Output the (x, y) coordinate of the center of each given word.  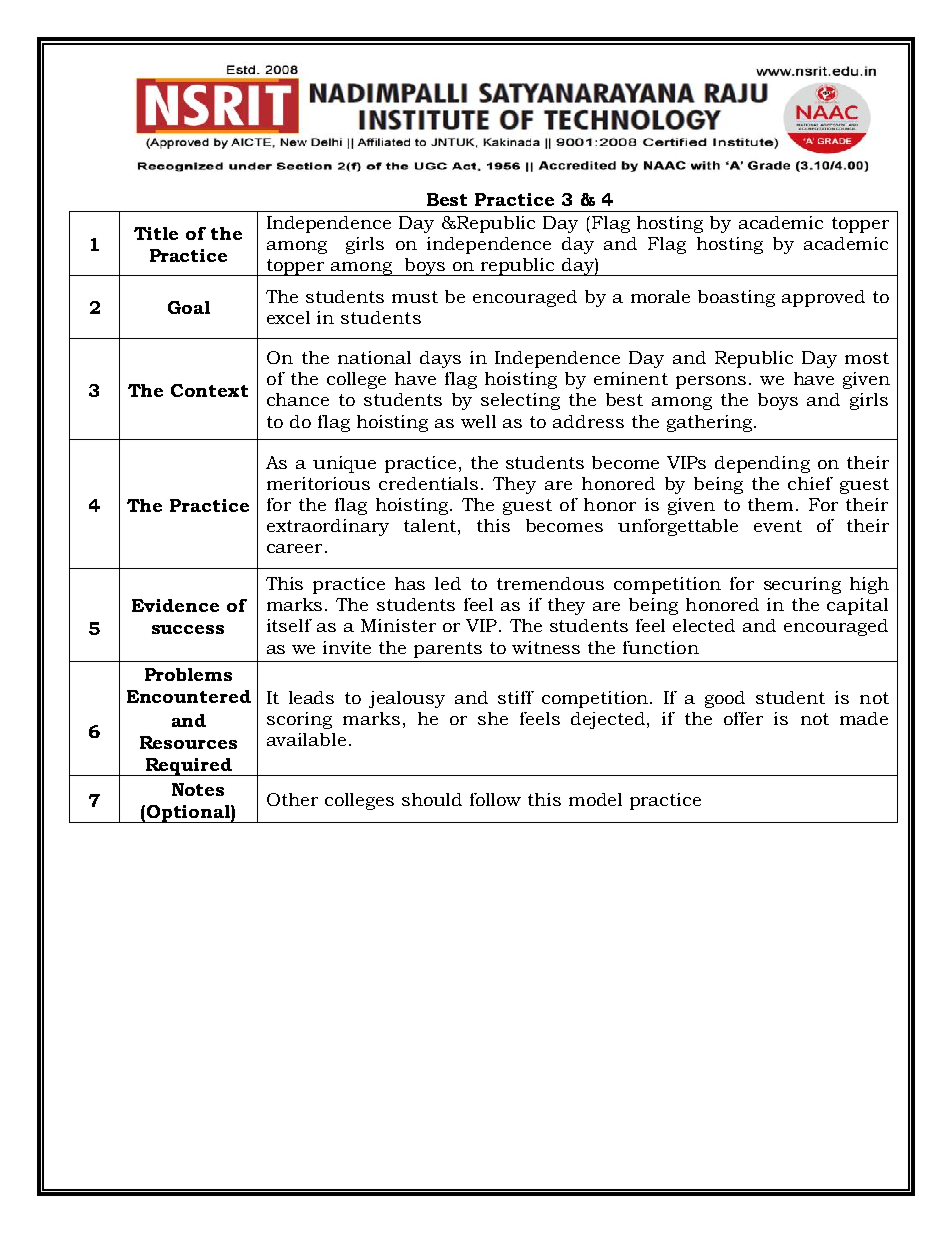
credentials (428, 483)
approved (823, 298)
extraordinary (328, 527)
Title (156, 233)
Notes (198, 789)
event (778, 526)
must (415, 297)
